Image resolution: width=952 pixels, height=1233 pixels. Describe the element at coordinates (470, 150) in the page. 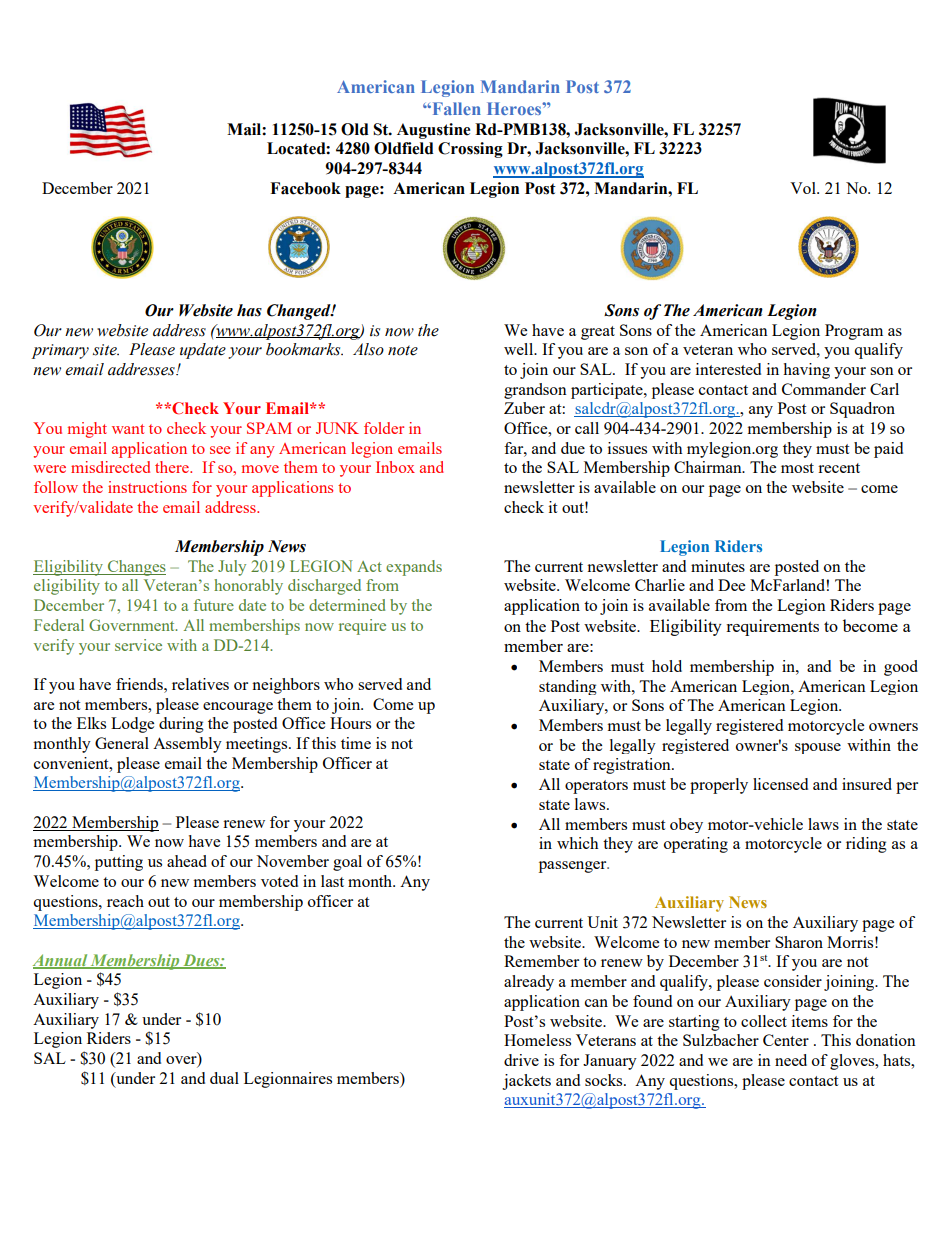

I see `Crossing` at that location.
